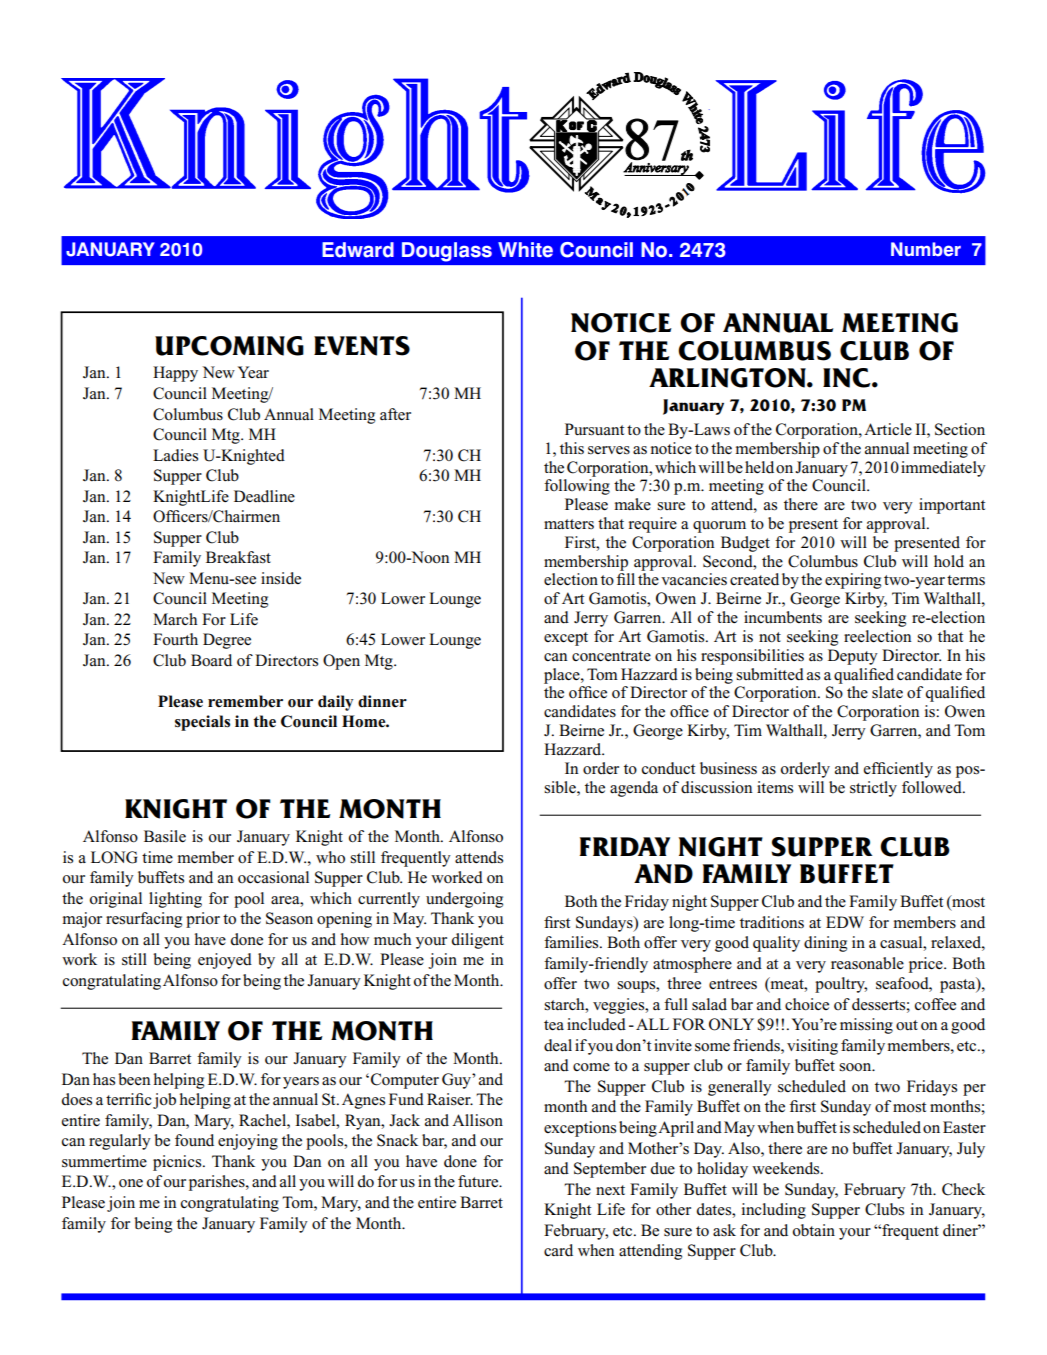 This document has height=1355, width=1047. Describe the element at coordinates (853, 581) in the document. I see `expiring` at that location.
